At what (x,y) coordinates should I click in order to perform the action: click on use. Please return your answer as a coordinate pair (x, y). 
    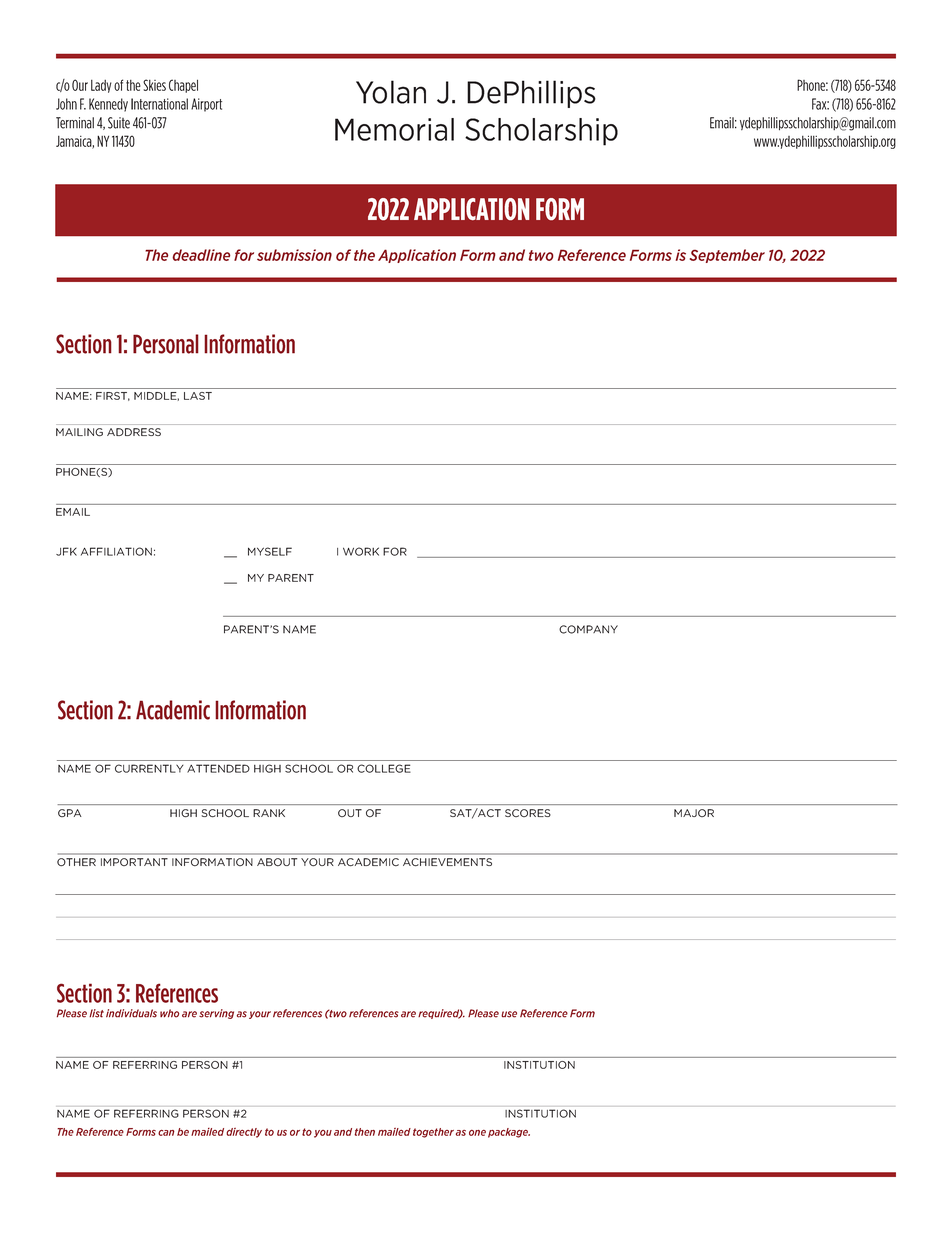
    Looking at the image, I should click on (509, 1014).
